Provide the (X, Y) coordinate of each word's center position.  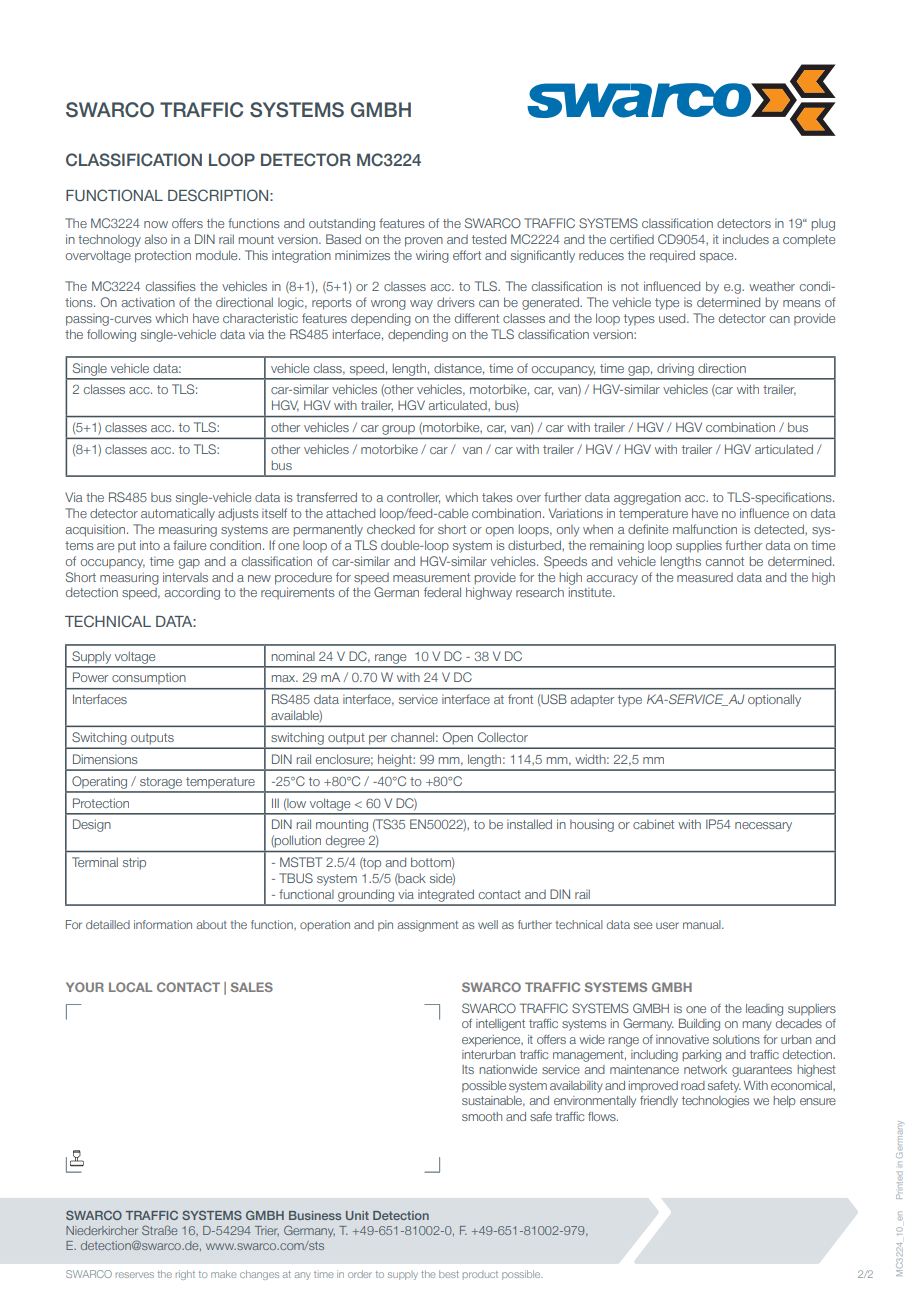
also (156, 239)
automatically (178, 514)
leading (764, 1010)
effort (467, 255)
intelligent (500, 1025)
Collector (503, 737)
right (185, 1275)
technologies (715, 1102)
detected (780, 529)
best (449, 1274)
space (718, 257)
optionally (774, 700)
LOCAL (130, 987)
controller (413, 498)
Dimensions (105, 759)
